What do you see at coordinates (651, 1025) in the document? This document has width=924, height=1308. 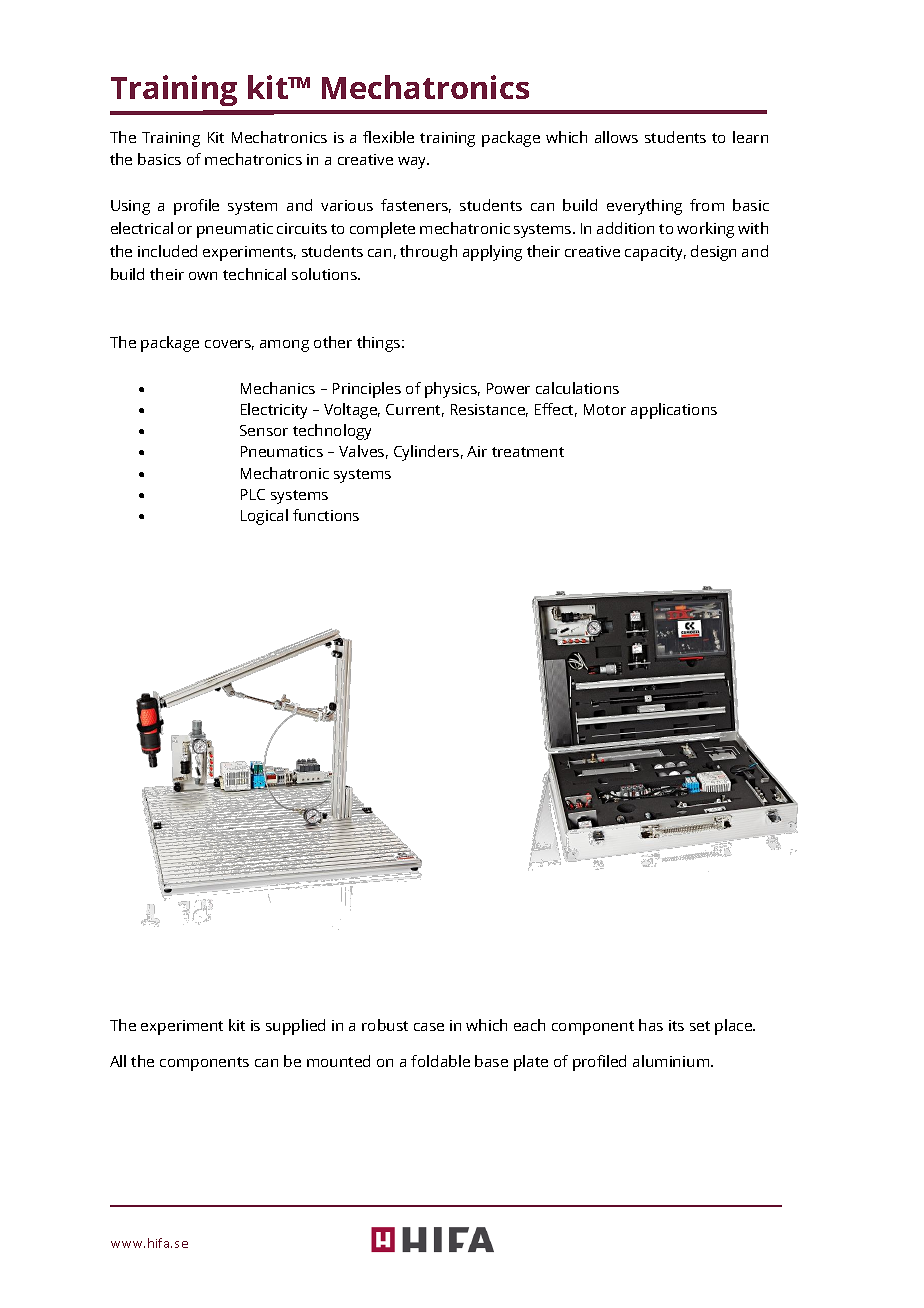 I see `has` at bounding box center [651, 1025].
